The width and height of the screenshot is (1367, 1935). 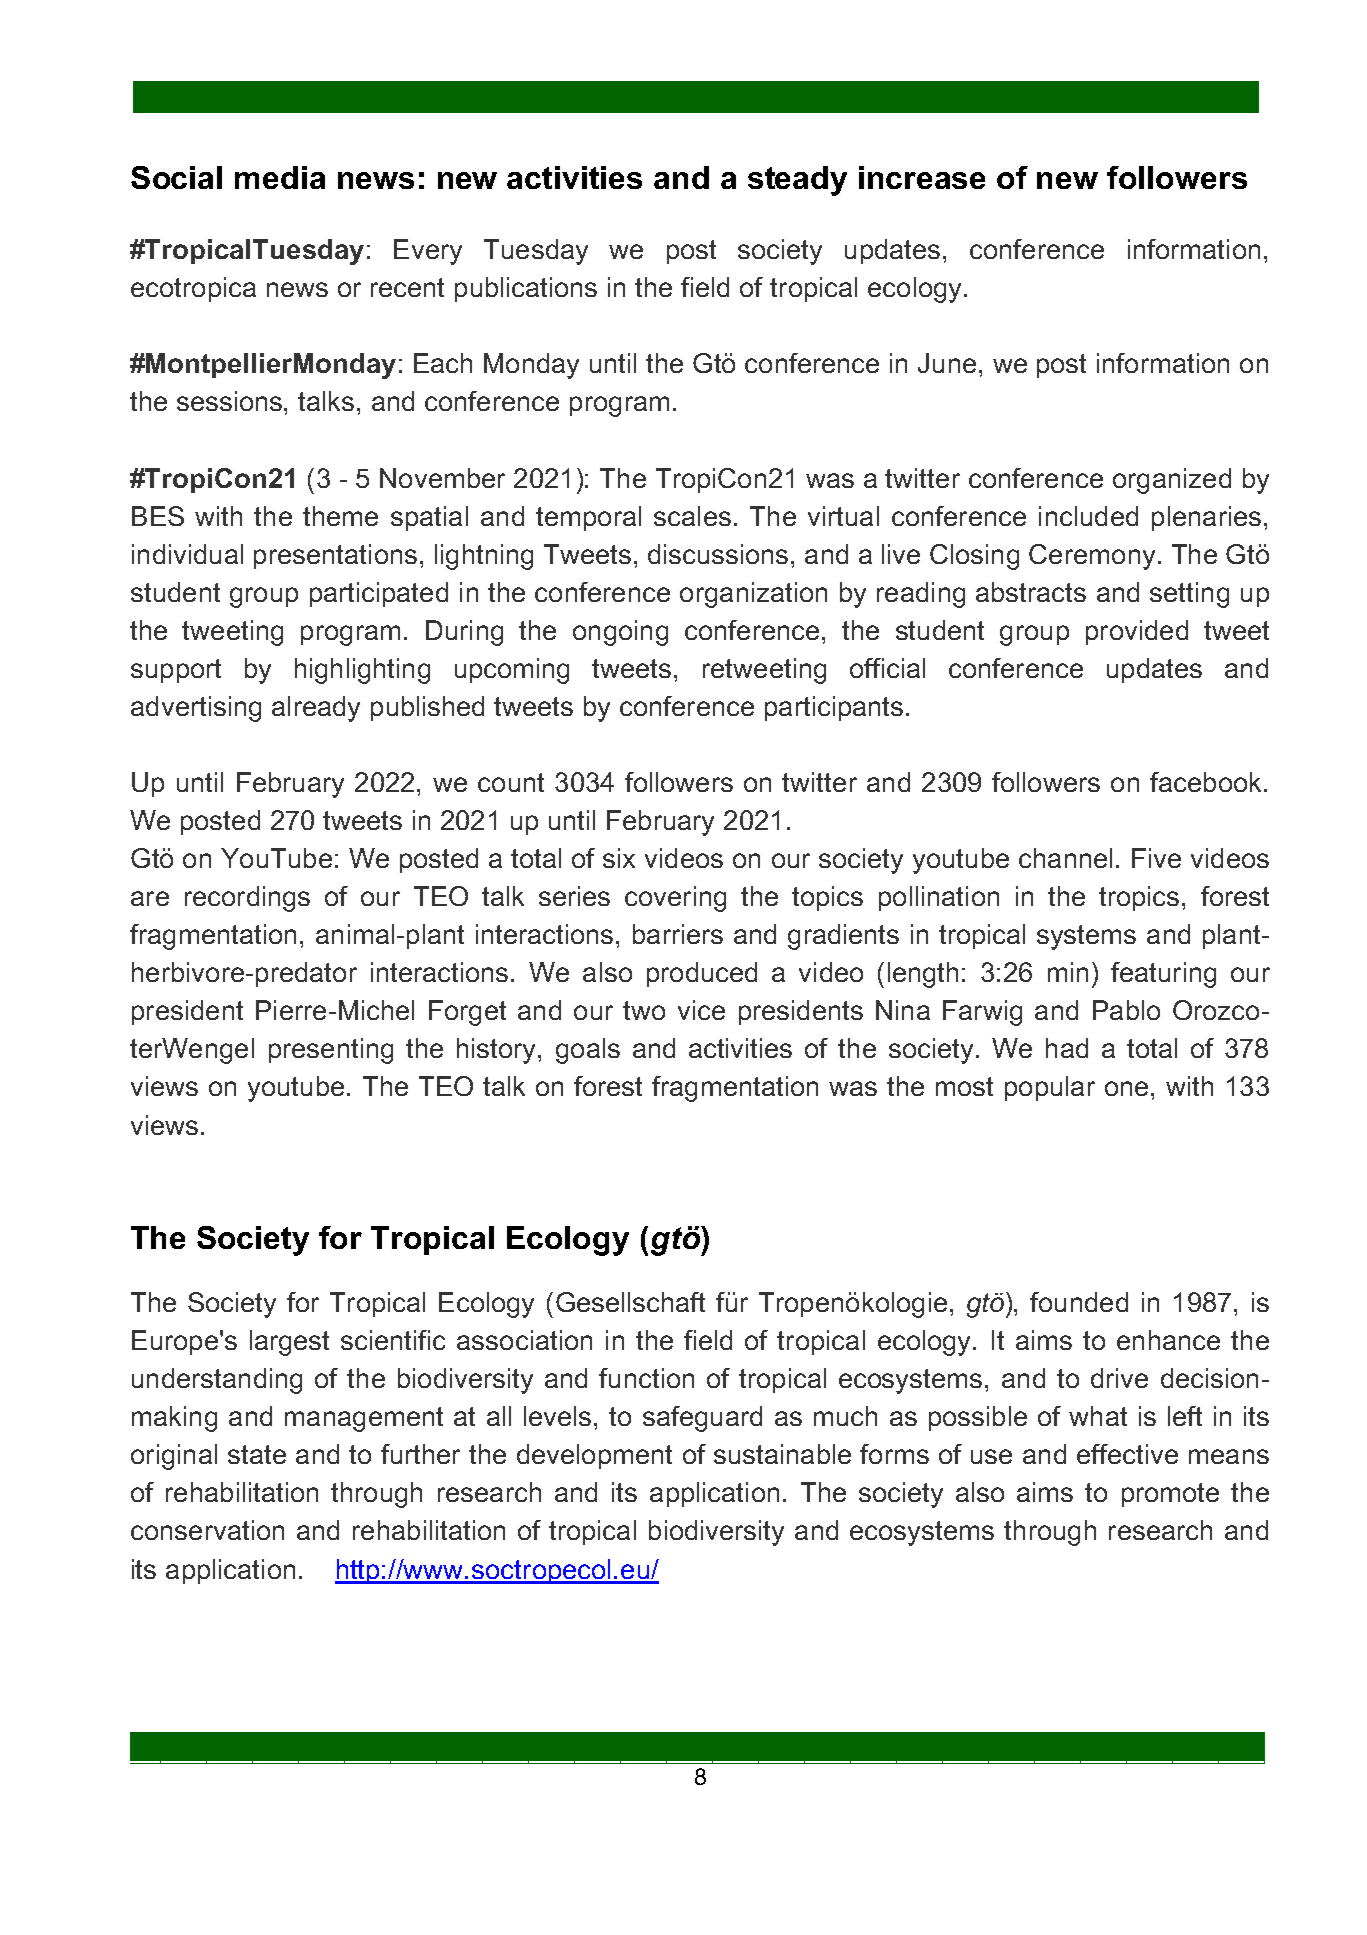 I want to click on included, so click(x=1088, y=516).
